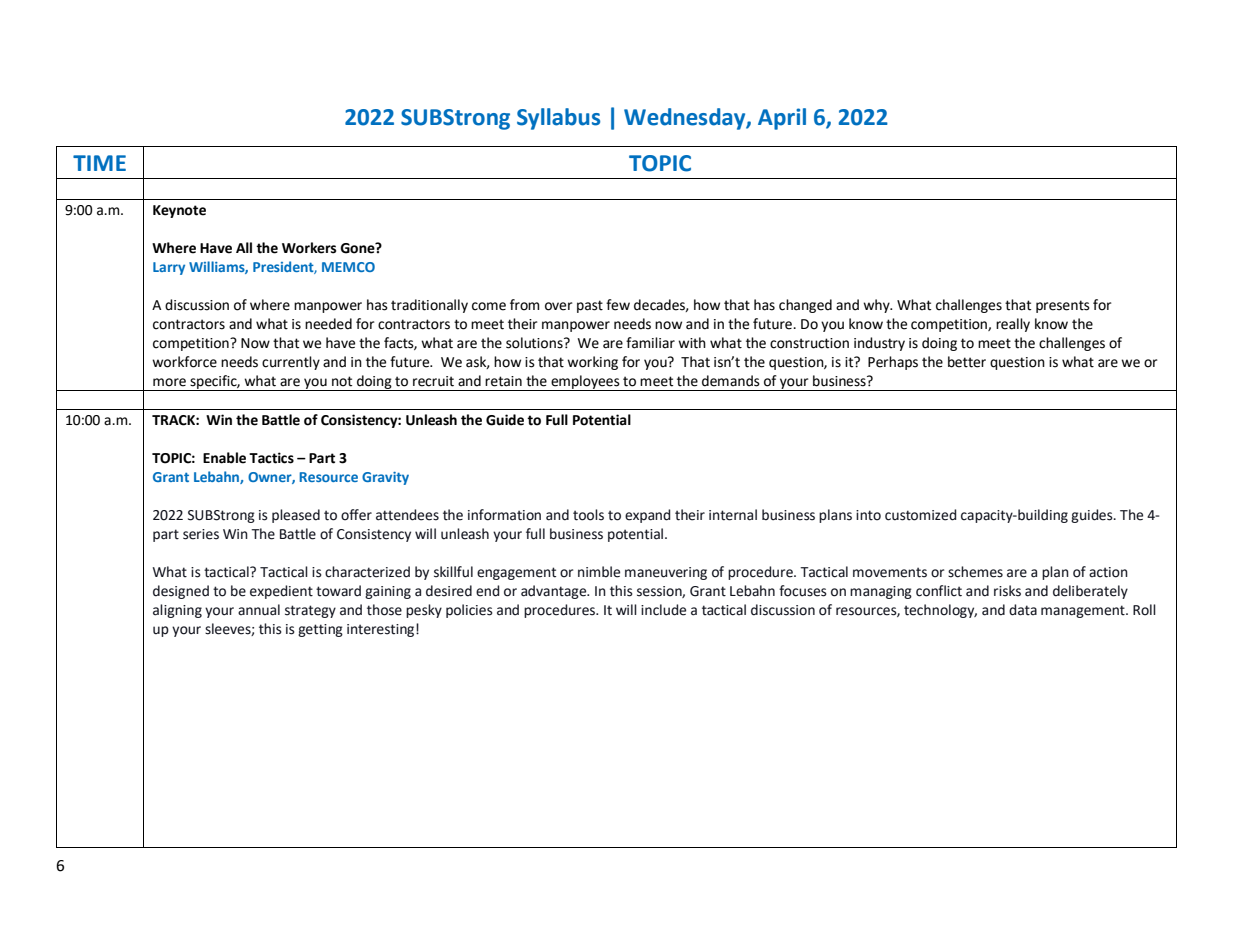  Describe the element at coordinates (259, 610) in the document. I see `annual` at that location.
